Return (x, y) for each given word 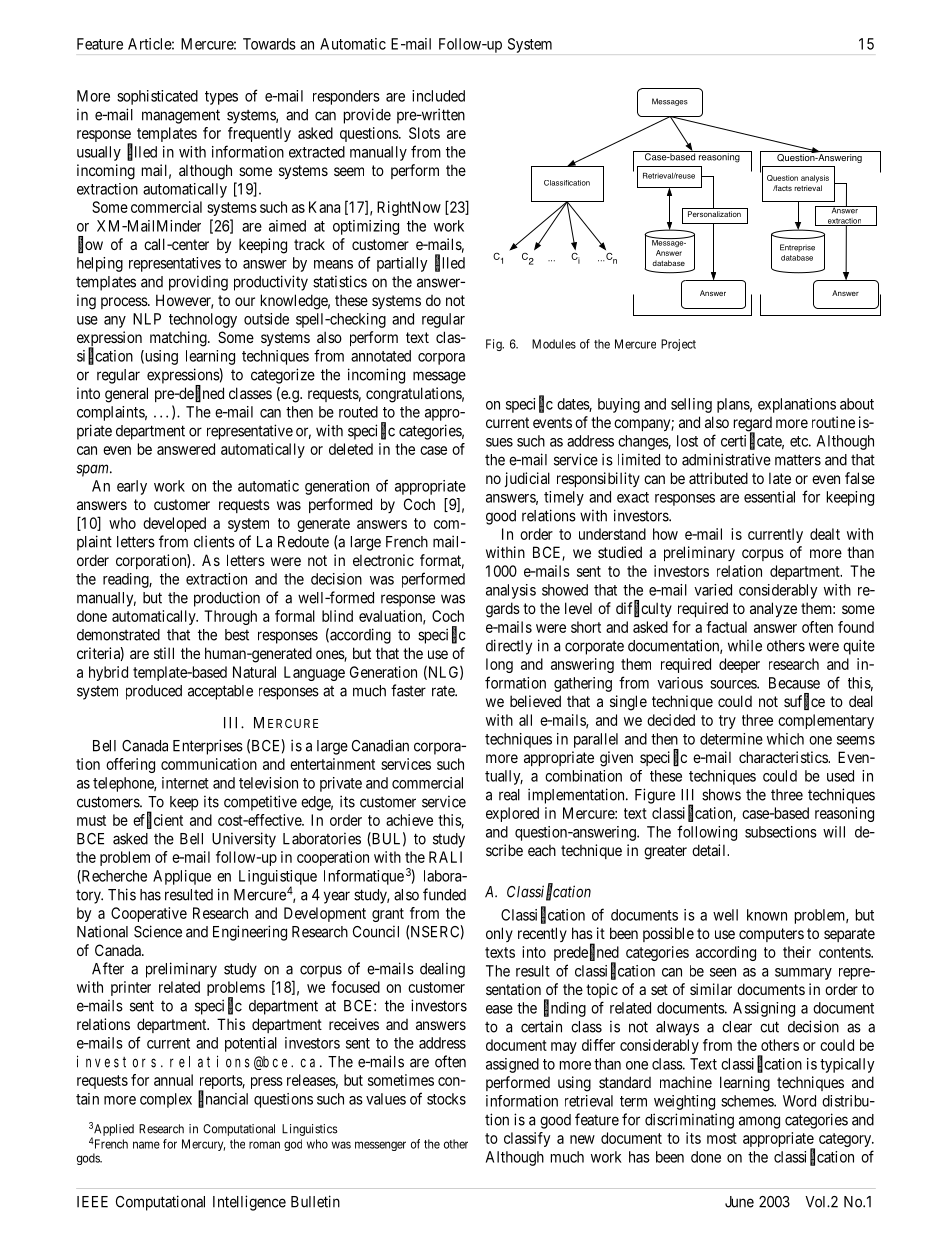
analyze (773, 609)
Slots (424, 133)
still (164, 653)
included (438, 96)
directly (509, 647)
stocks (446, 1099)
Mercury (203, 1145)
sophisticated (157, 97)
